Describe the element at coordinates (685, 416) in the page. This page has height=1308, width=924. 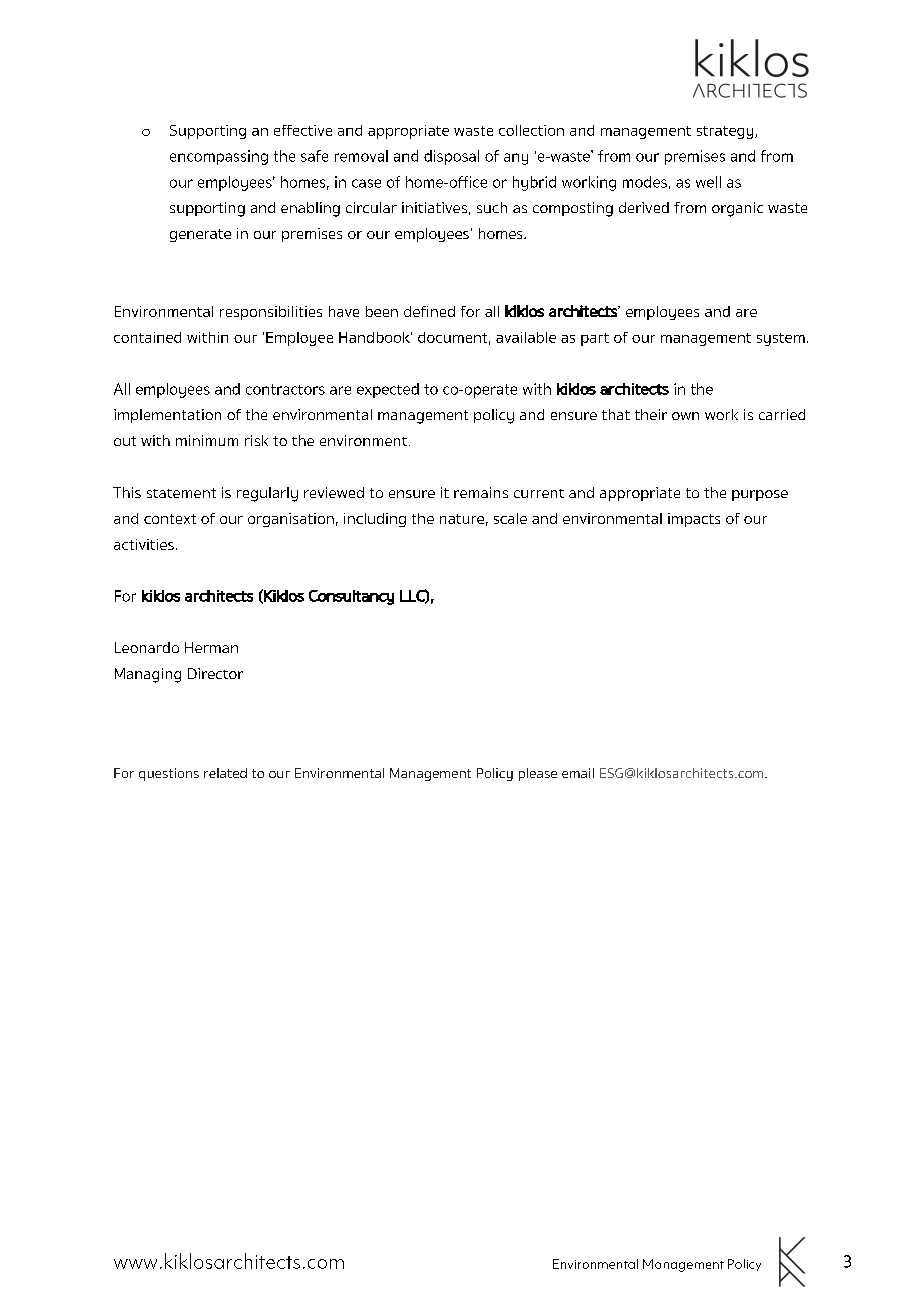
I see `own` at that location.
